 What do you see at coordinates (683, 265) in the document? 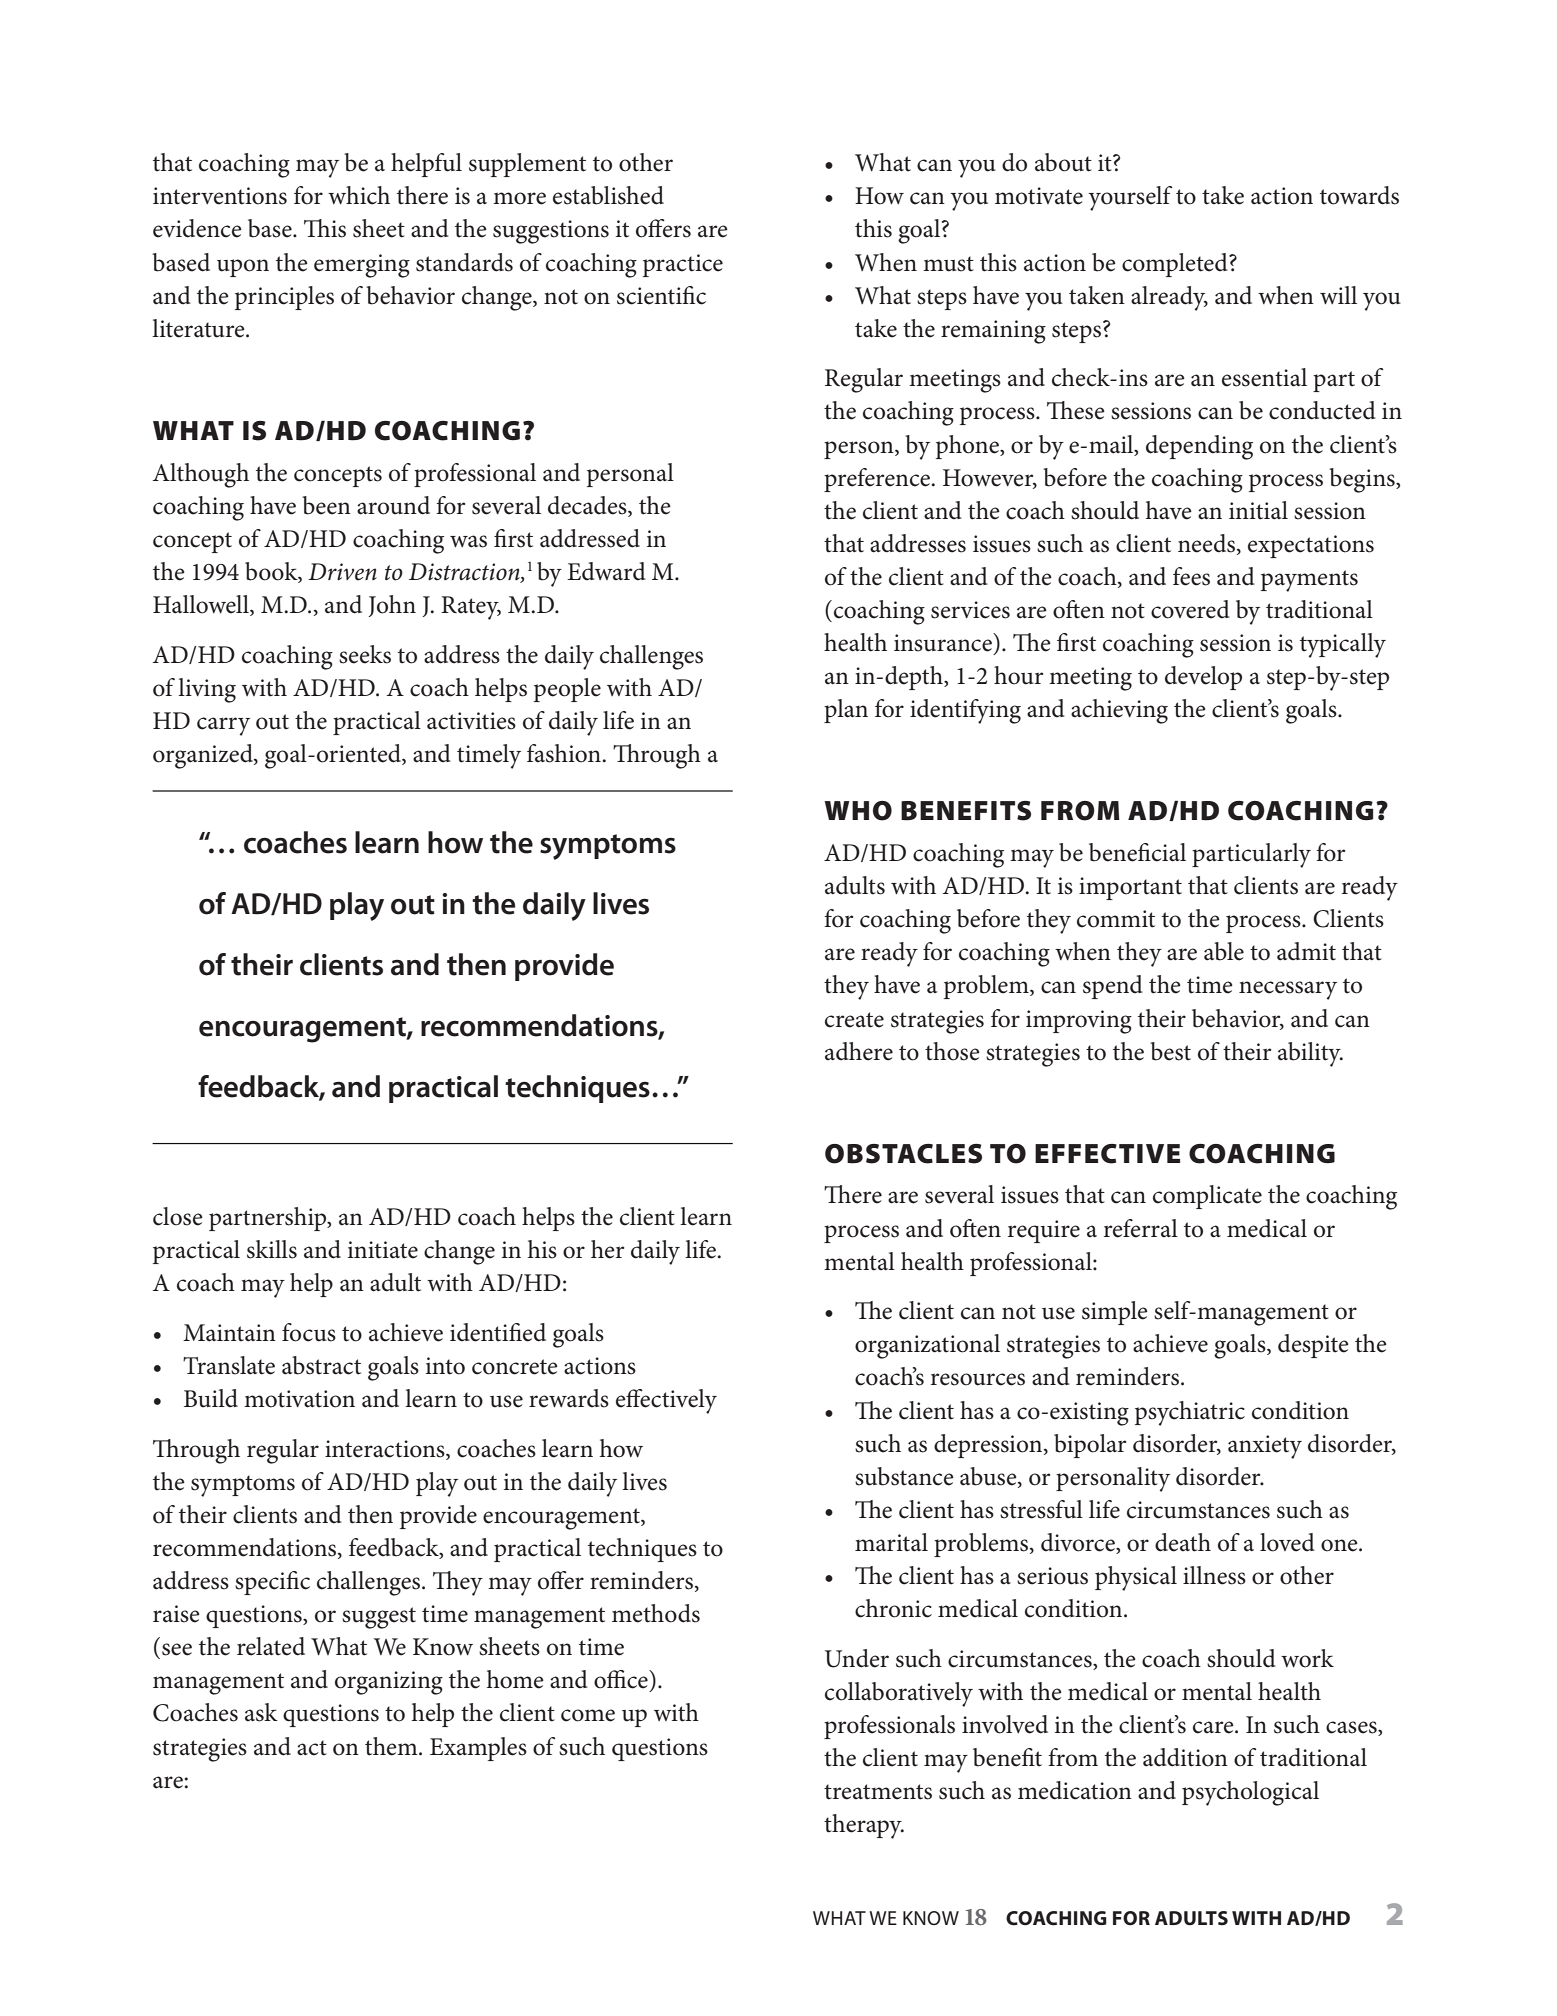
I see `practice` at bounding box center [683, 265].
